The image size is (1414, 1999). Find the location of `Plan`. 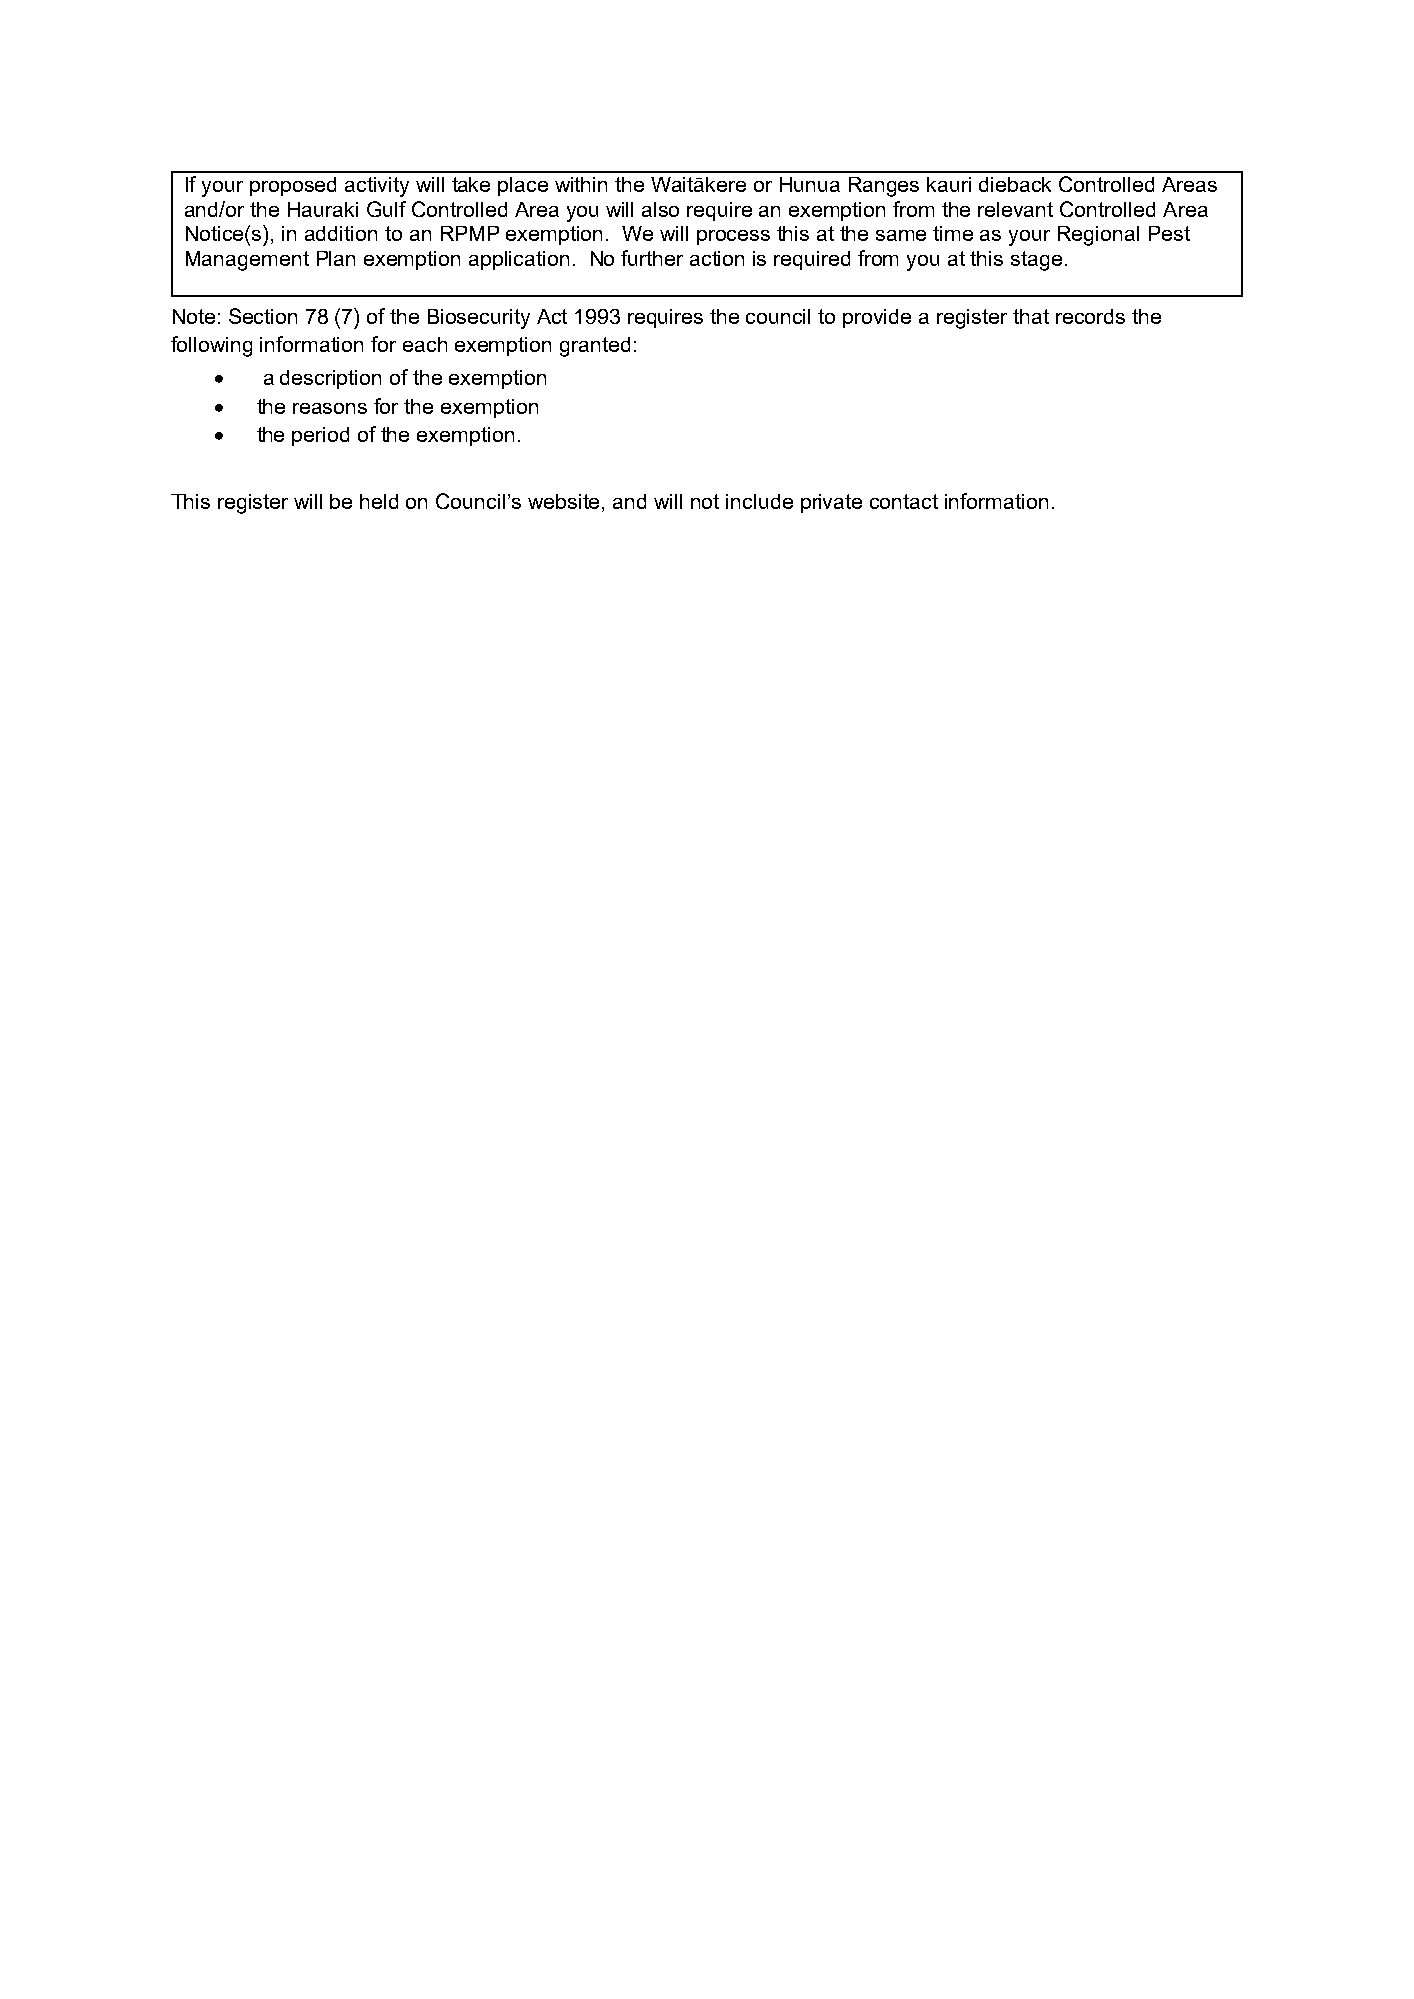

Plan is located at coordinates (336, 258).
